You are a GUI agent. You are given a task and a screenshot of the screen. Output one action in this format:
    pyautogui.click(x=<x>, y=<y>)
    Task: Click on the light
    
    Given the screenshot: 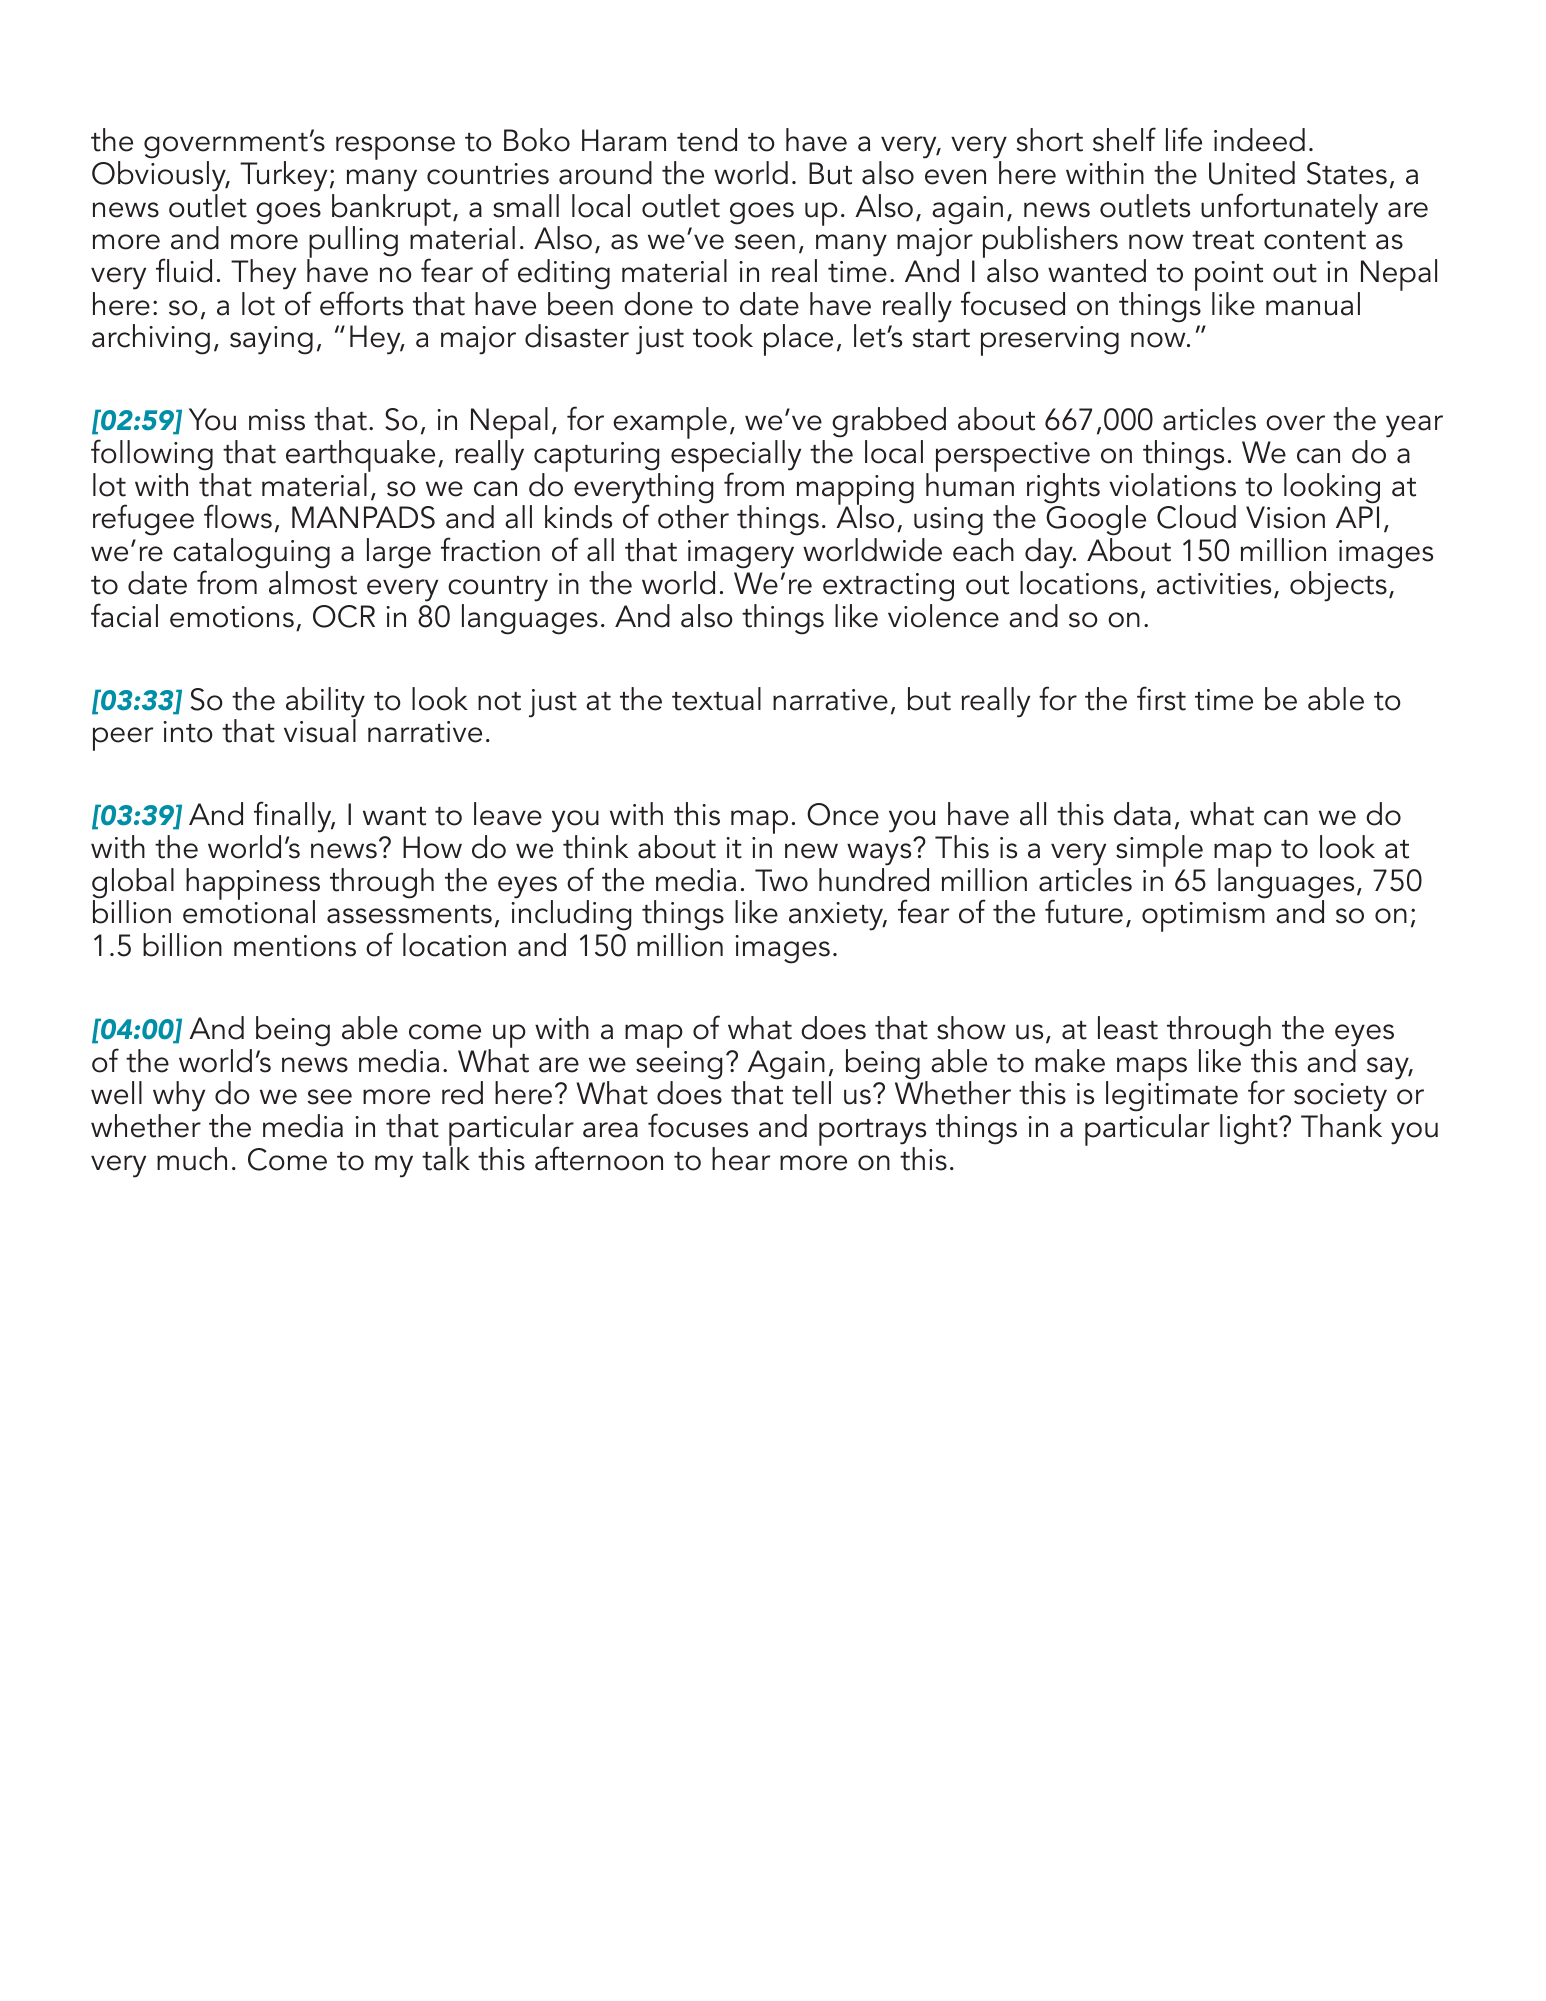 What is the action you would take?
    pyautogui.click(x=1250, y=1129)
